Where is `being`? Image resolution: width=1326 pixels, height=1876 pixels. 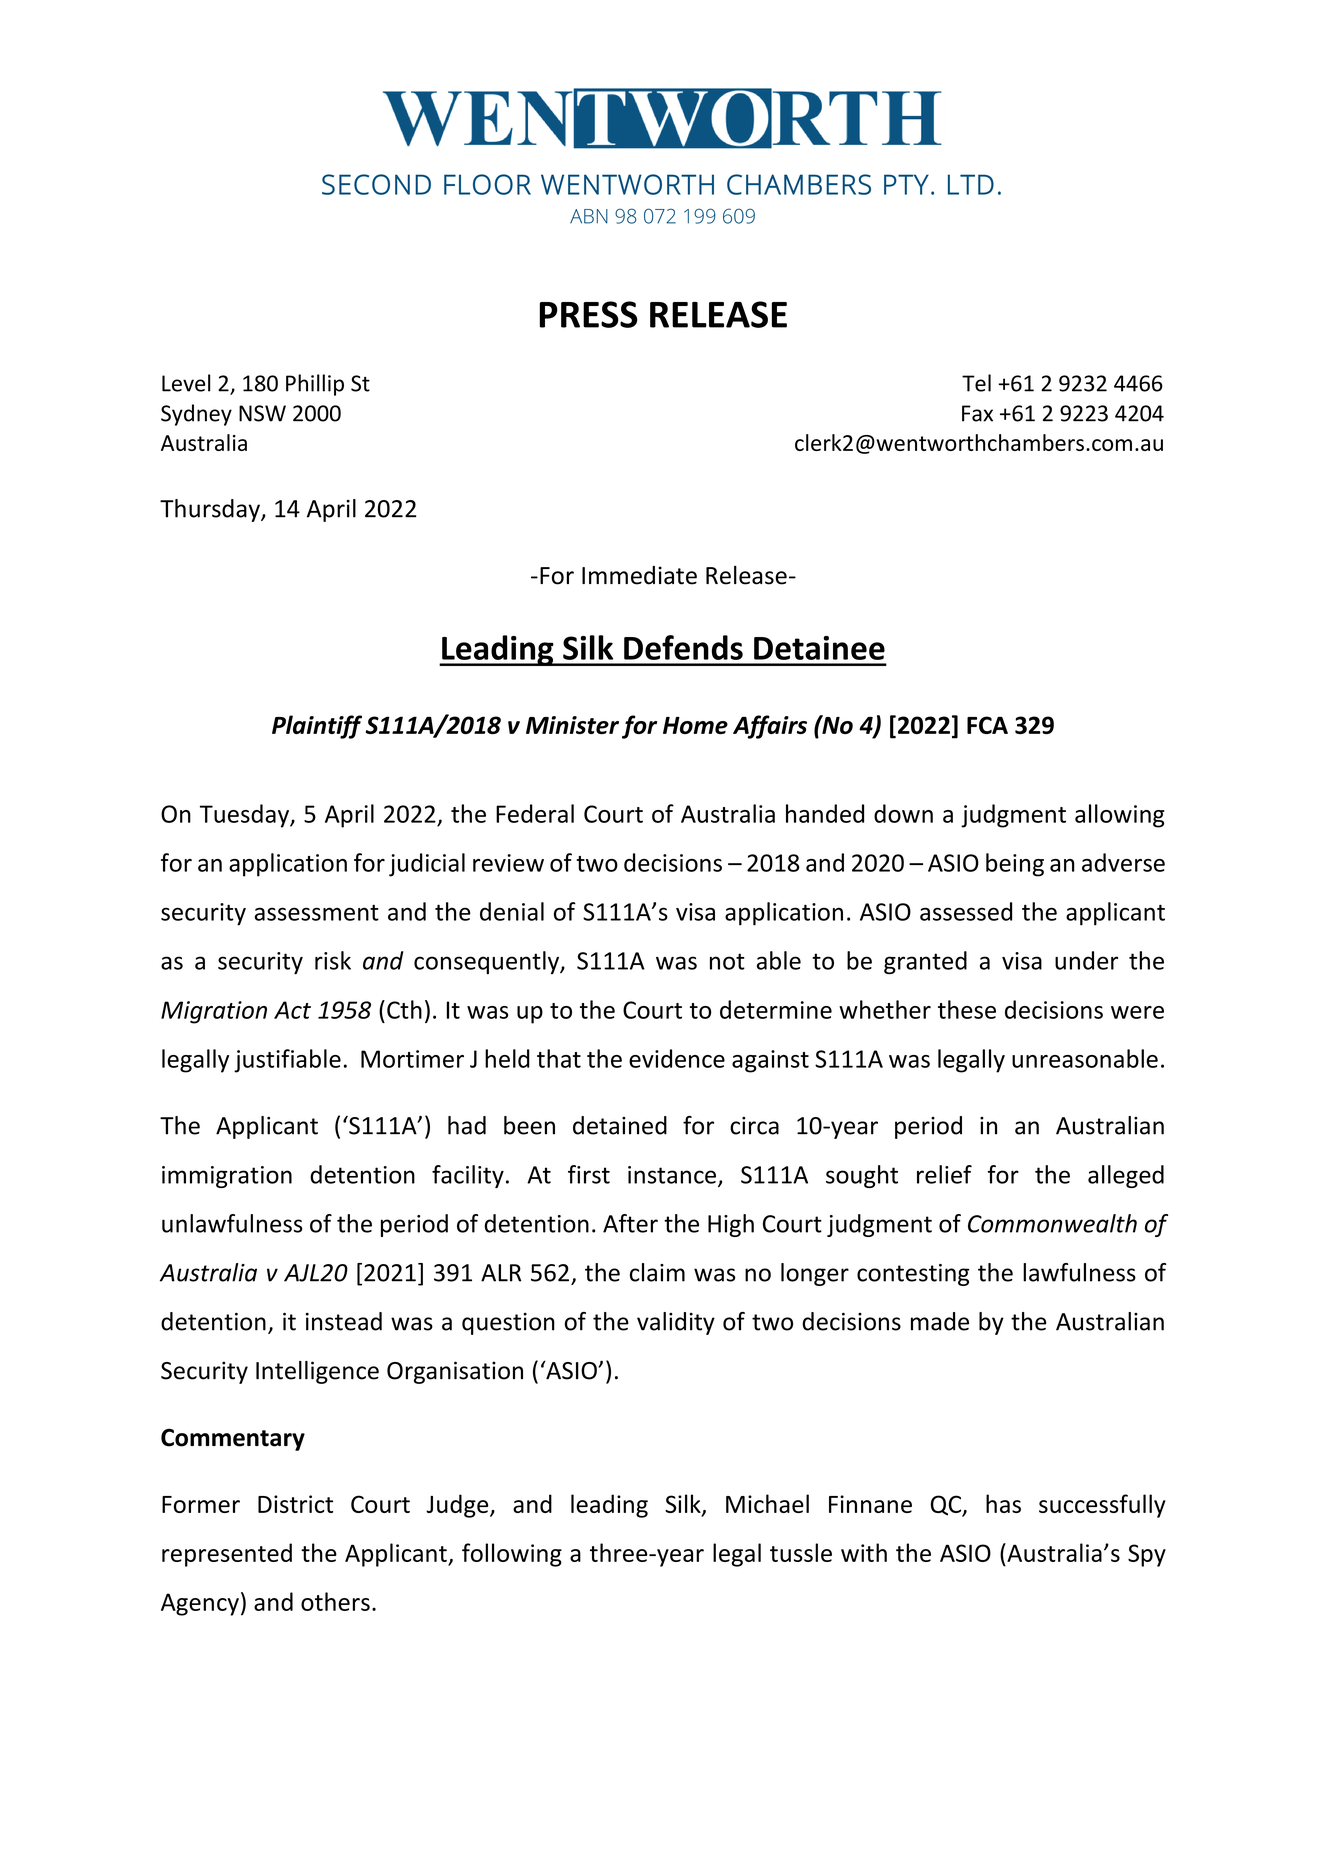
being is located at coordinates (1015, 865).
